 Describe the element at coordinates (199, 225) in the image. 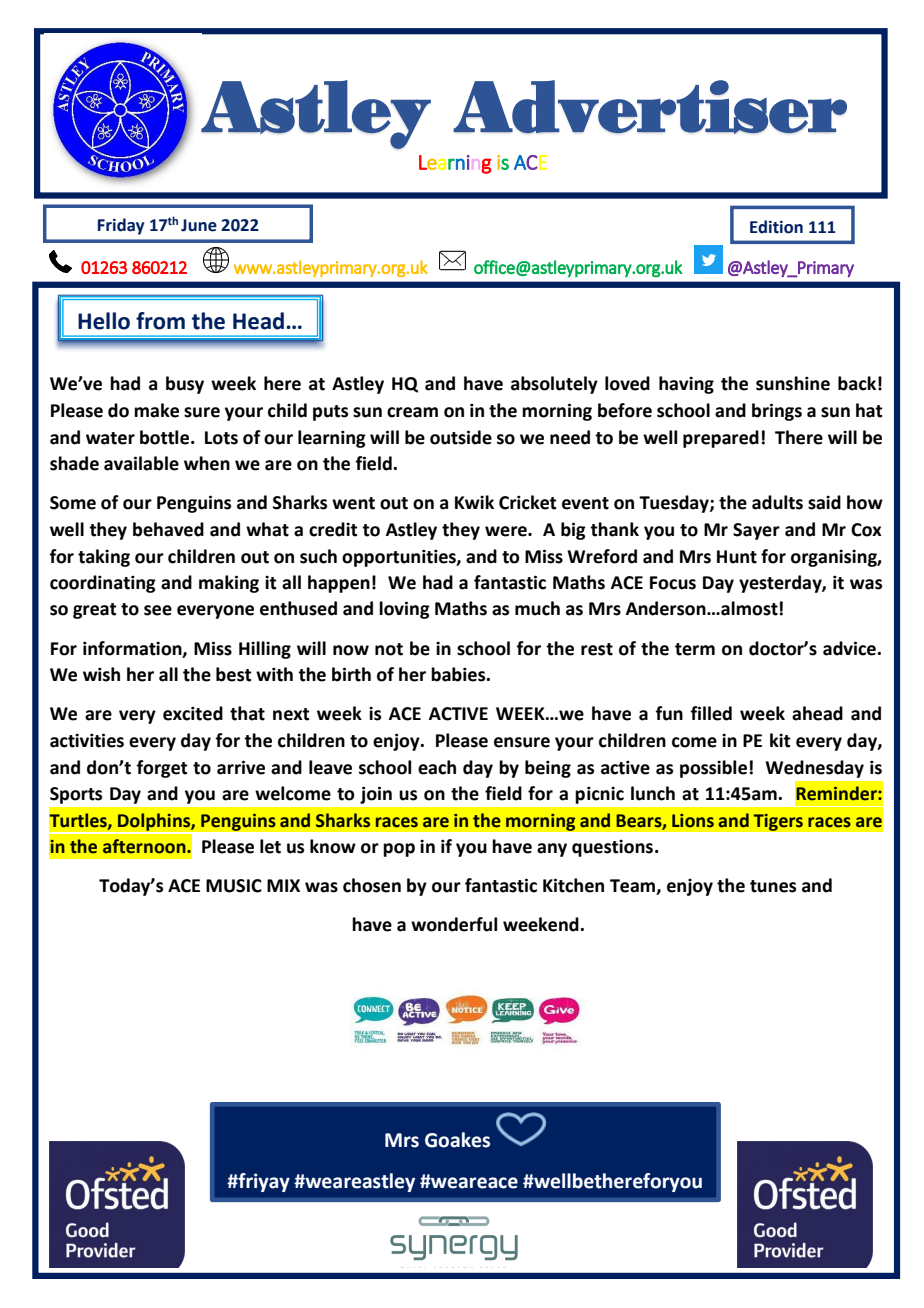

I see `June` at that location.
